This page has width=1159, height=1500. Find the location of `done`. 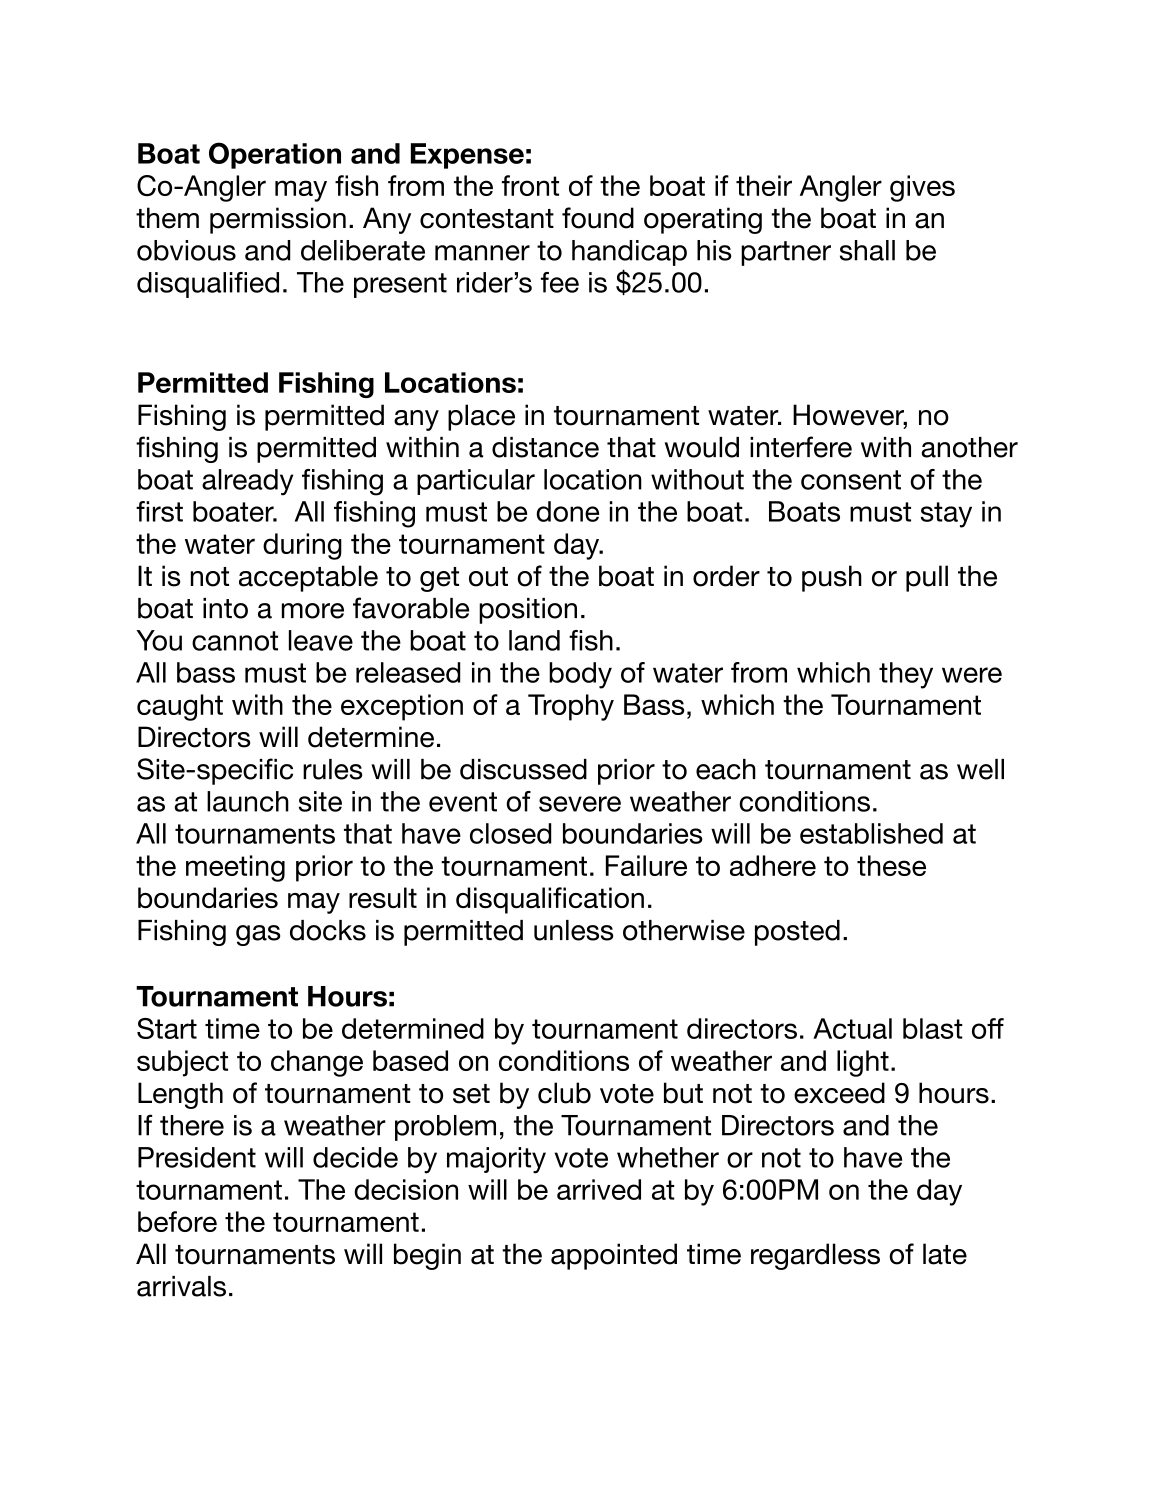

done is located at coordinates (567, 511).
